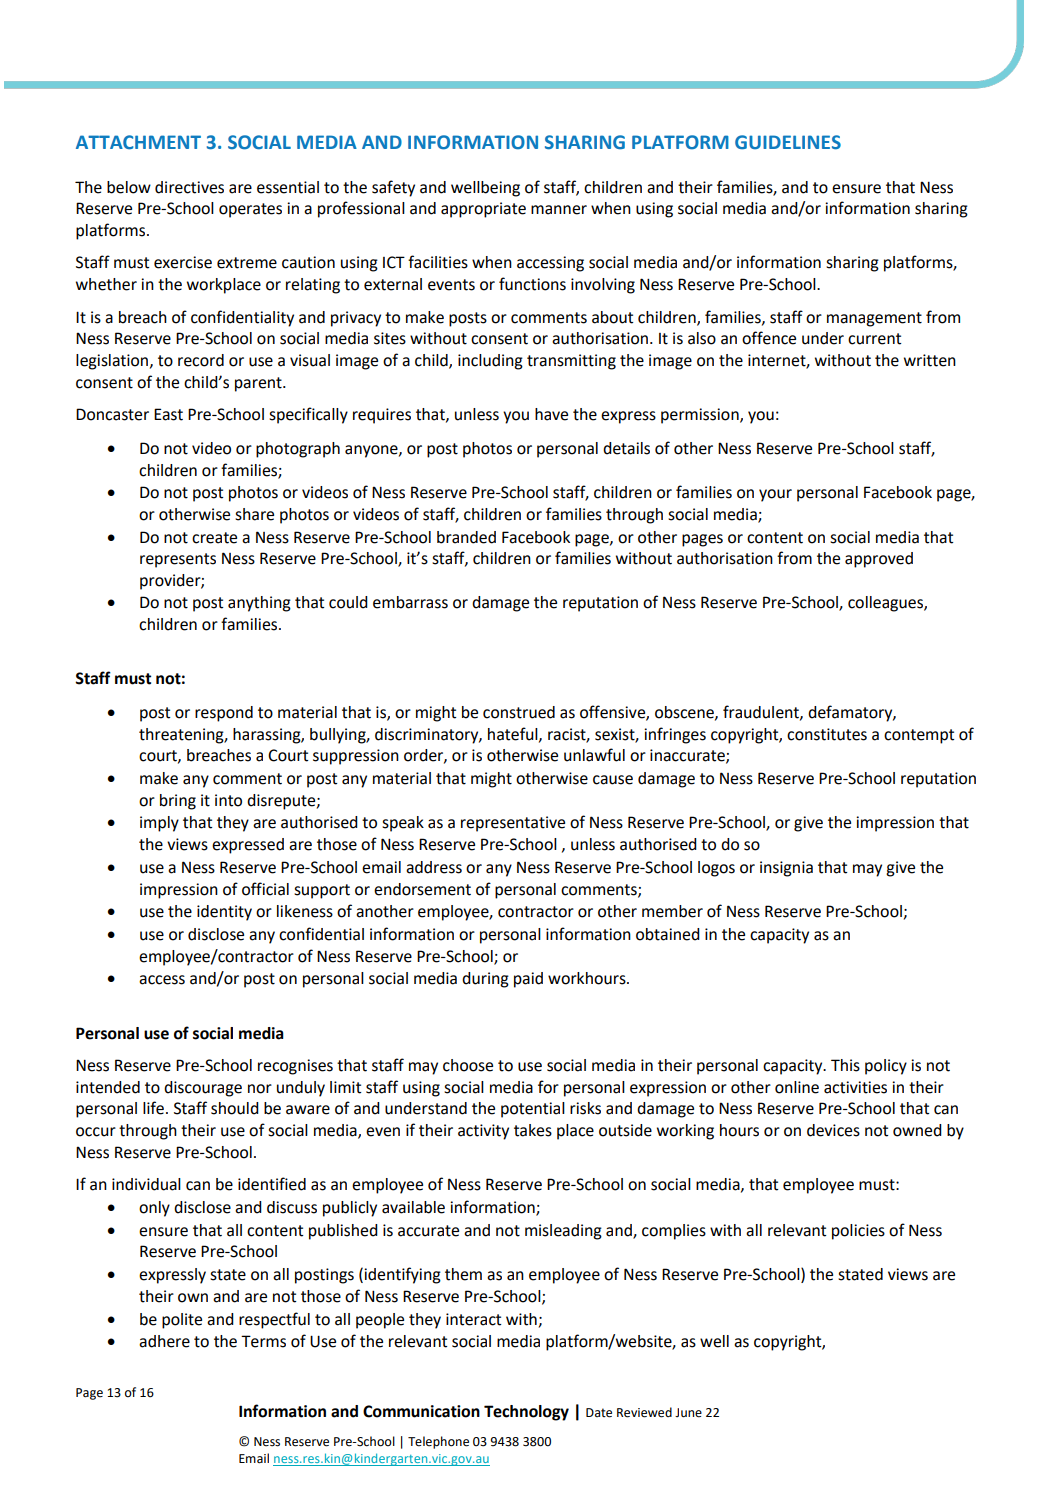 This page has height=1499, width=1059. Describe the element at coordinates (775, 495) in the page. I see `your` at that location.
